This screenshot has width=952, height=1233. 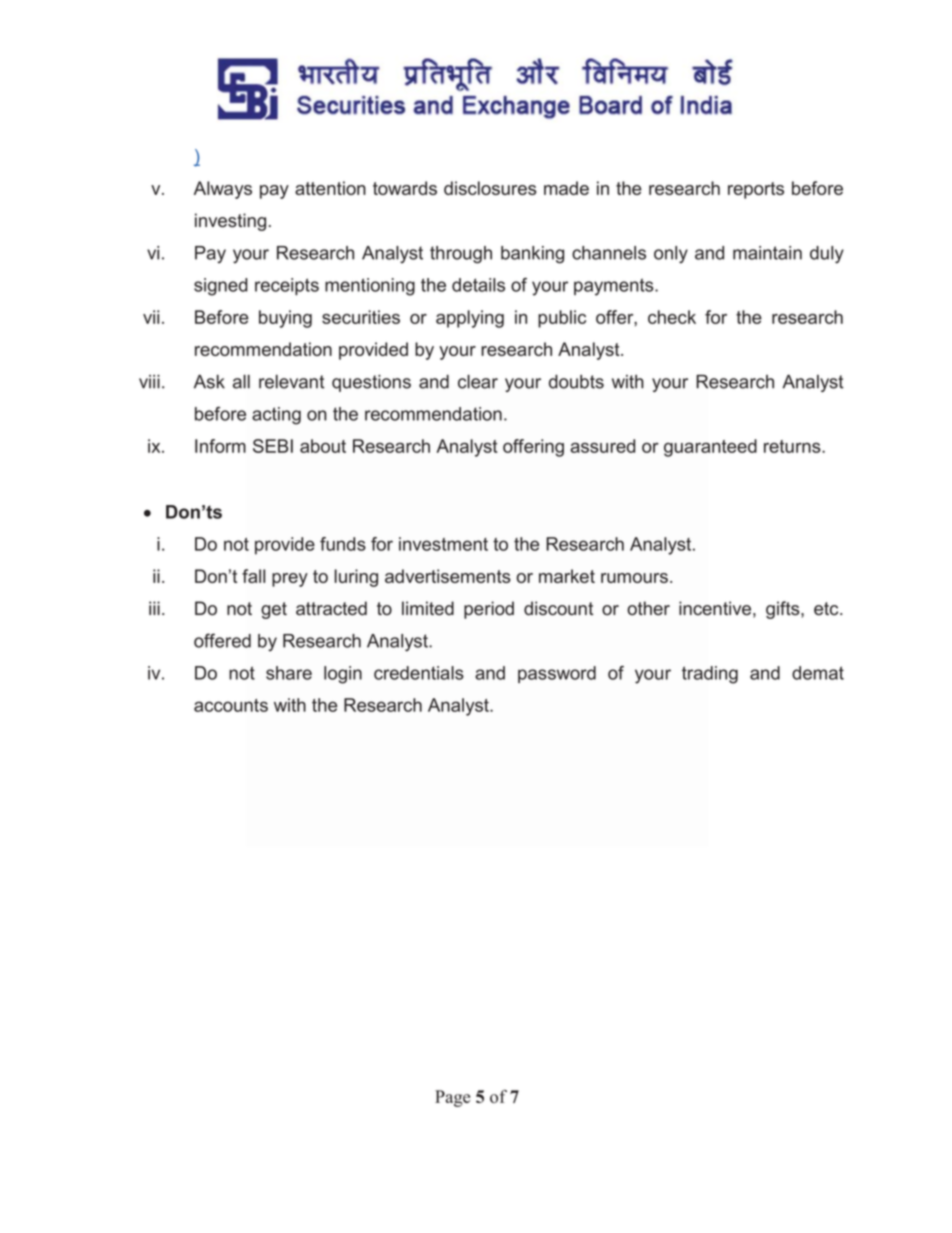 I want to click on period, so click(x=489, y=610).
